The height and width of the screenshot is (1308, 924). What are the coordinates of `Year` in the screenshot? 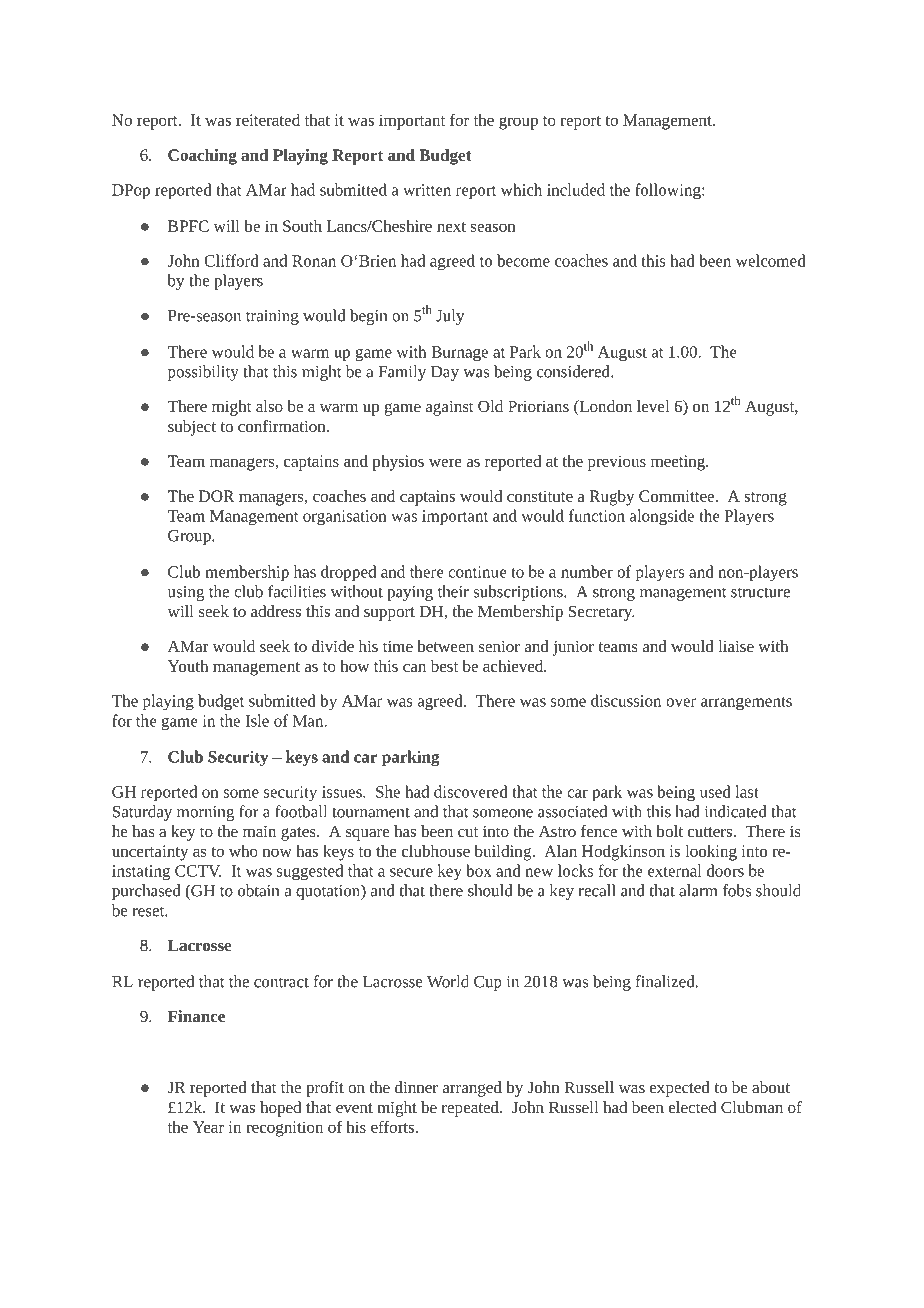 It's located at (208, 1127).
